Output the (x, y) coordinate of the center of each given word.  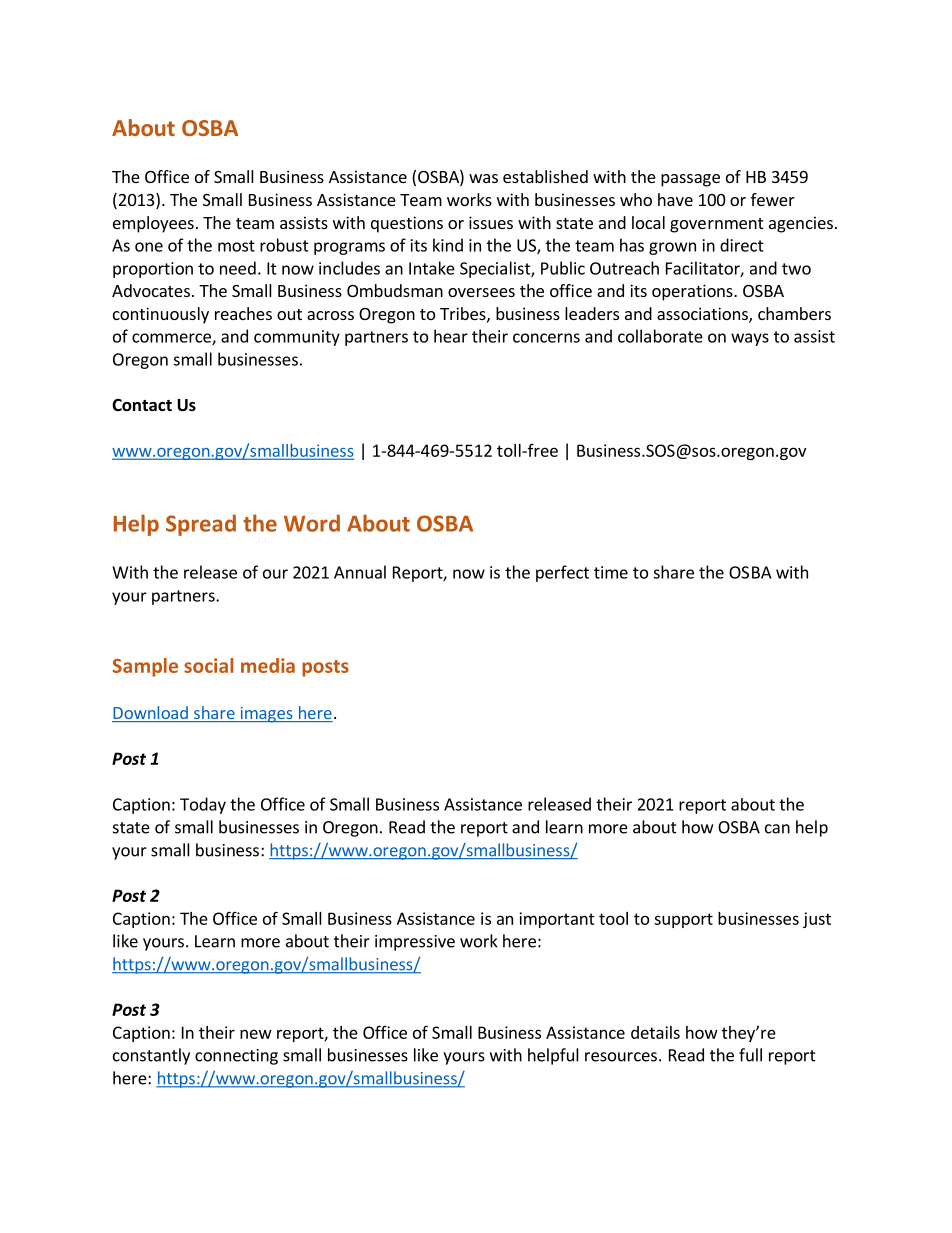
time (611, 572)
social (208, 665)
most (236, 246)
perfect (562, 573)
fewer (773, 199)
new (256, 1034)
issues (491, 222)
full (750, 1055)
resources (621, 1057)
